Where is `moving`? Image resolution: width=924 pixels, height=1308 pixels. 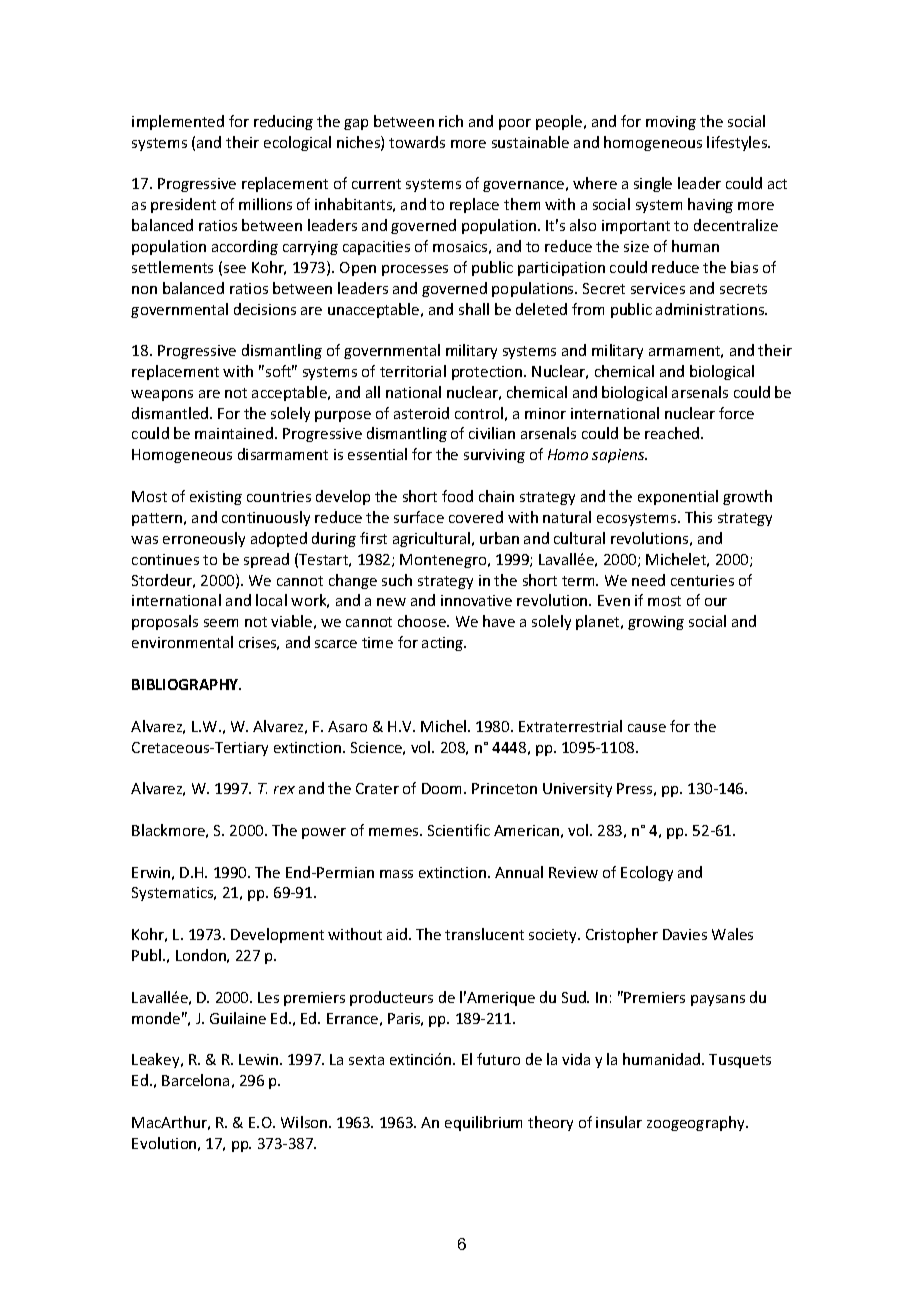 moving is located at coordinates (671, 123).
